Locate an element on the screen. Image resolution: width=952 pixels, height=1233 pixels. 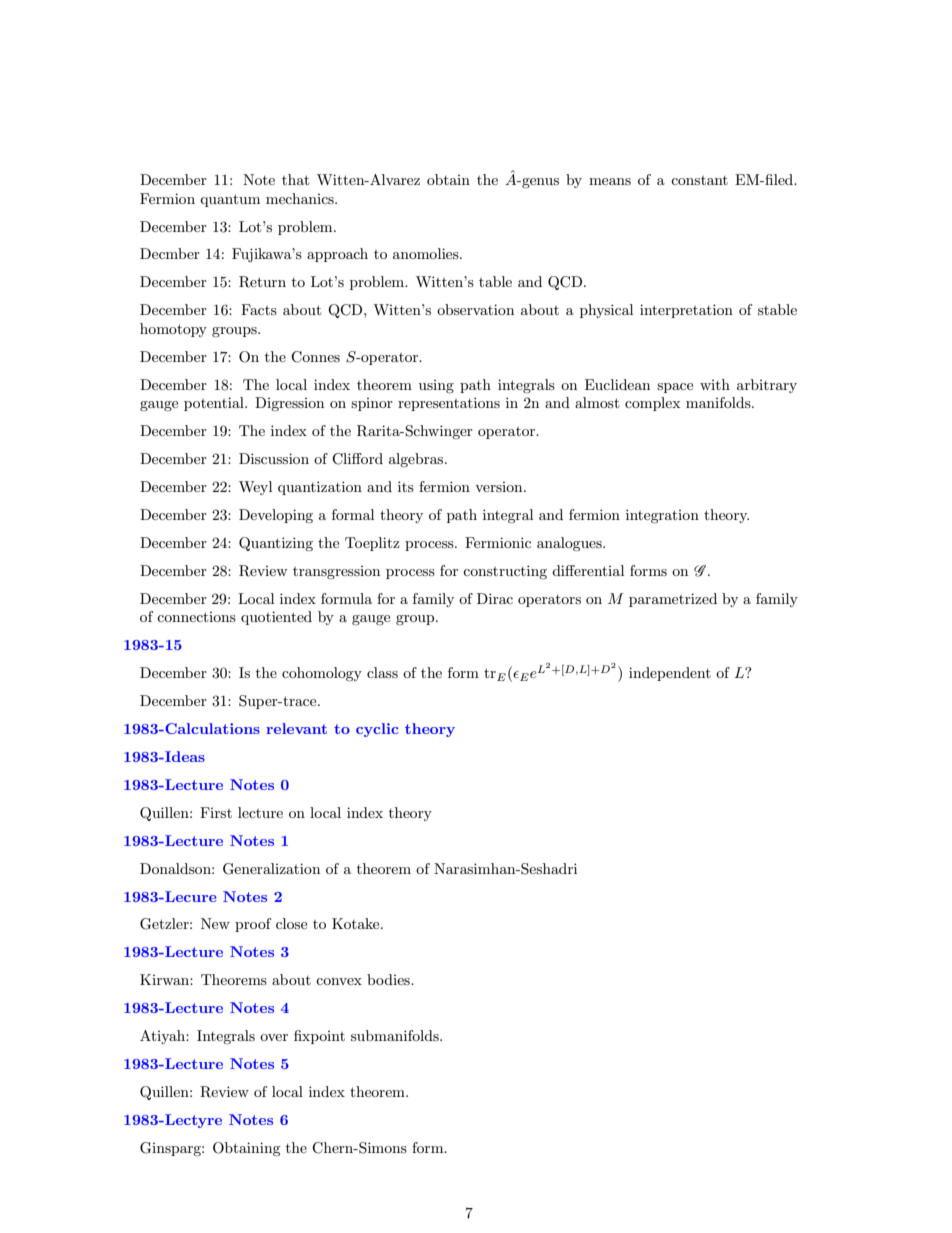
connections is located at coordinates (196, 617).
